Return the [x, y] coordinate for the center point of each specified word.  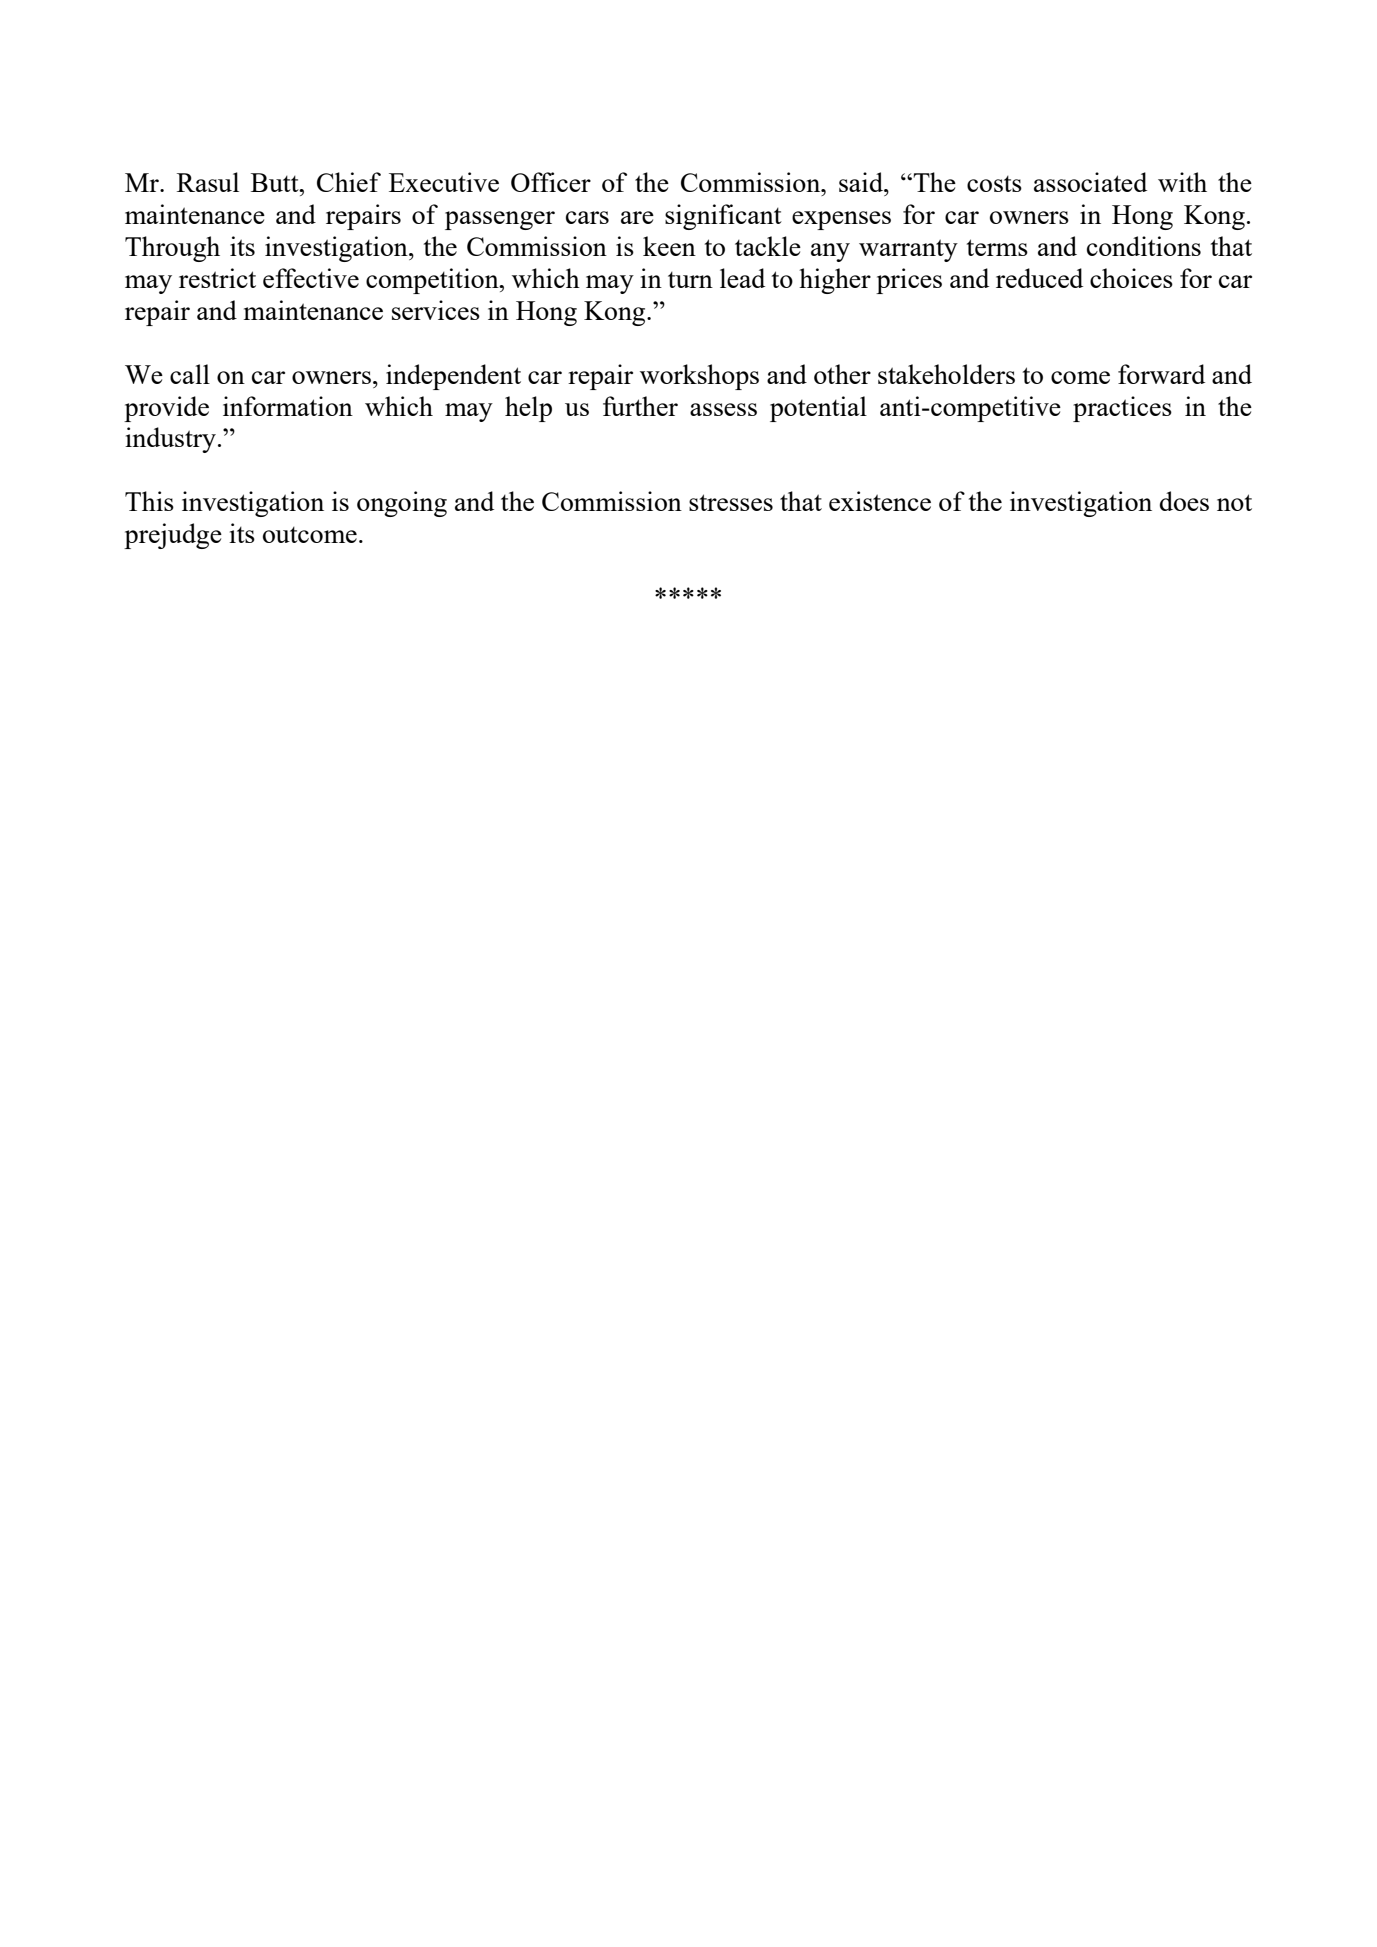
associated [1090, 182]
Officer [551, 182]
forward [1161, 374]
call [190, 374]
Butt [276, 182]
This [149, 501]
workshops [699, 377]
